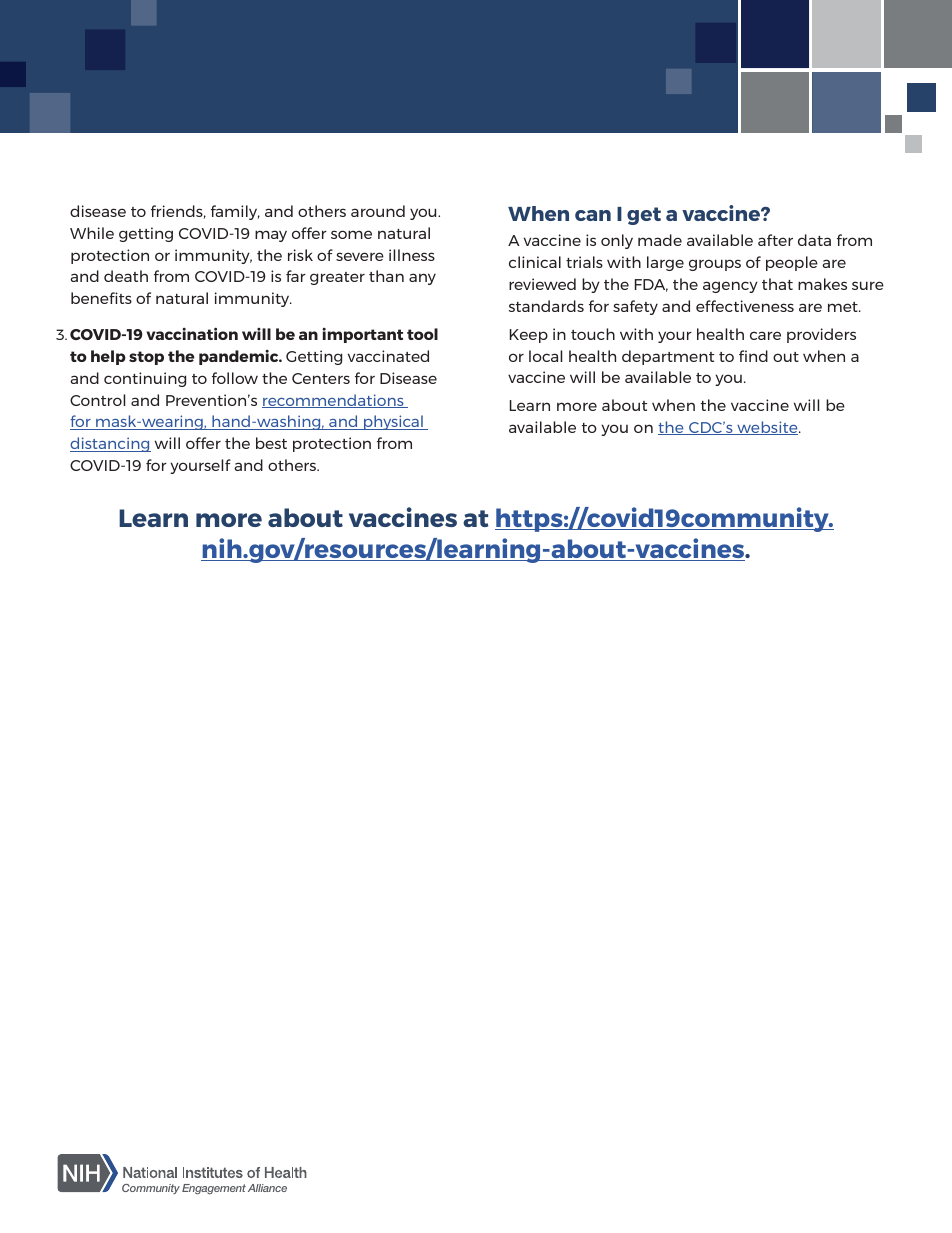 Image resolution: width=952 pixels, height=1233 pixels. What do you see at coordinates (767, 428) in the screenshot?
I see `website` at bounding box center [767, 428].
